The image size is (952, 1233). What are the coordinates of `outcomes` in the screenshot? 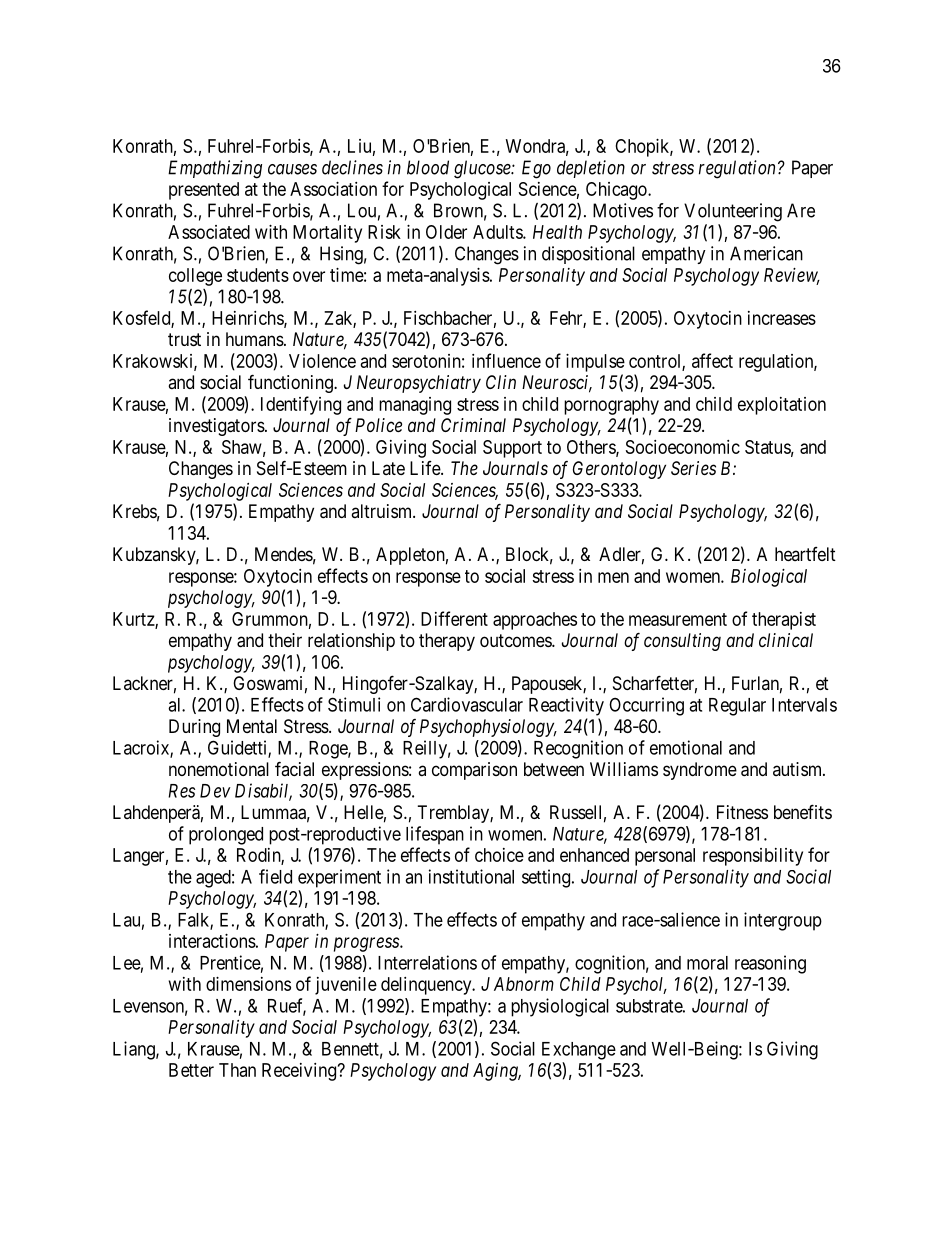 It's located at (516, 640).
